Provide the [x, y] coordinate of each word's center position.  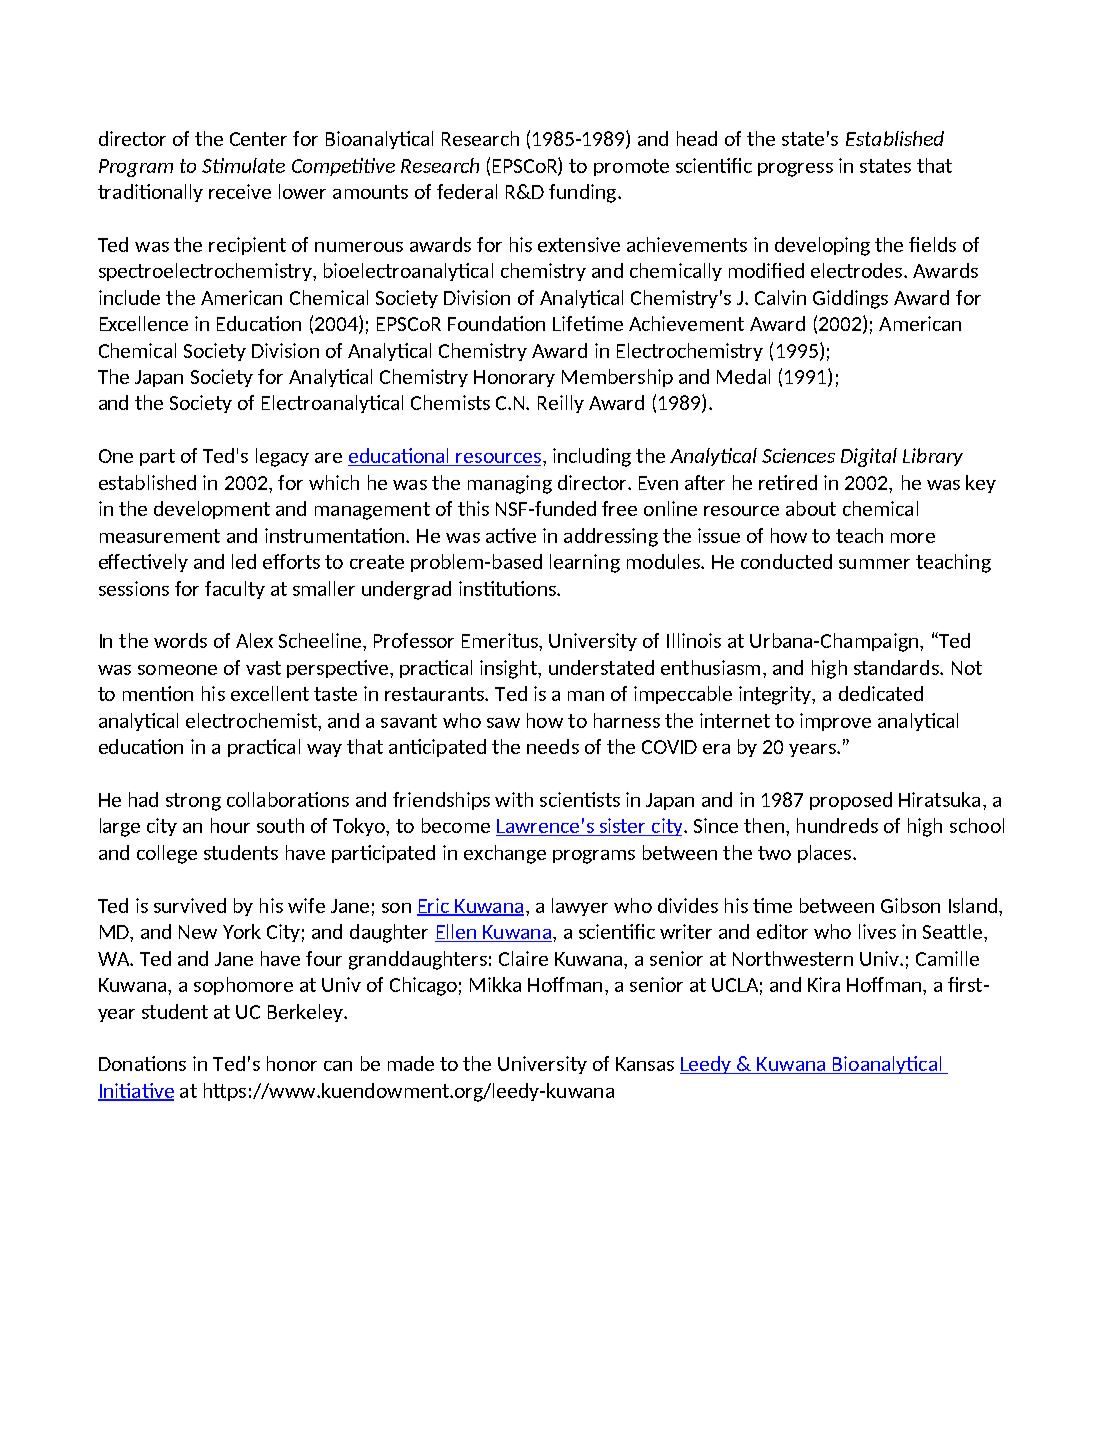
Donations [142, 1063]
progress [795, 170]
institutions [508, 588]
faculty [235, 590]
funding [584, 193]
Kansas [645, 1064]
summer [874, 564]
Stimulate [243, 165]
